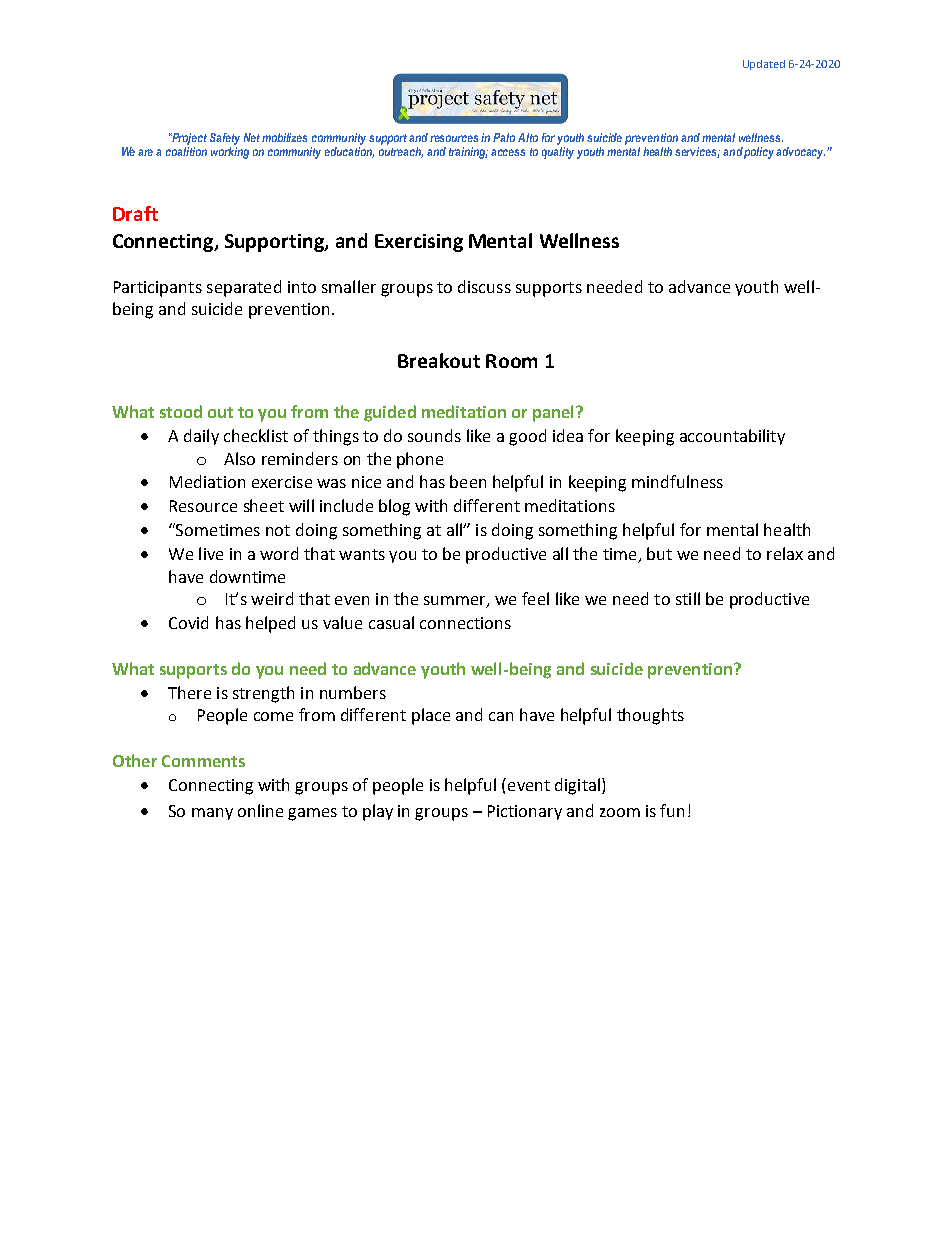  What do you see at coordinates (244, 288) in the page?
I see `separated` at bounding box center [244, 288].
